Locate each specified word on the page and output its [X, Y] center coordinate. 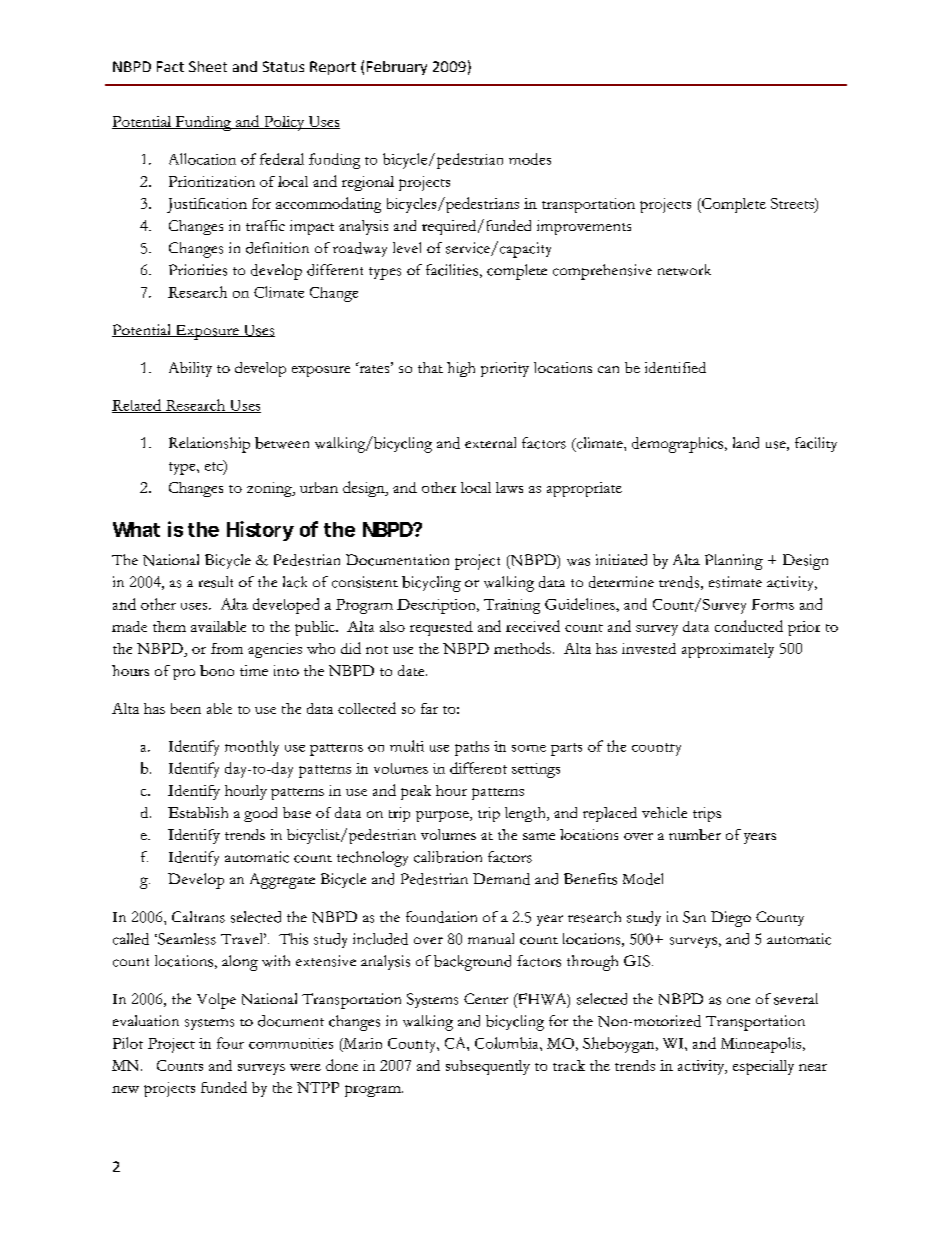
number [695, 834]
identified [675, 367]
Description [437, 606]
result [216, 582]
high [461, 369]
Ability [190, 369]
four [230, 1043]
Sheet [208, 66]
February [397, 68]
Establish [198, 812]
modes [530, 159]
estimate [735, 582]
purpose [443, 816]
